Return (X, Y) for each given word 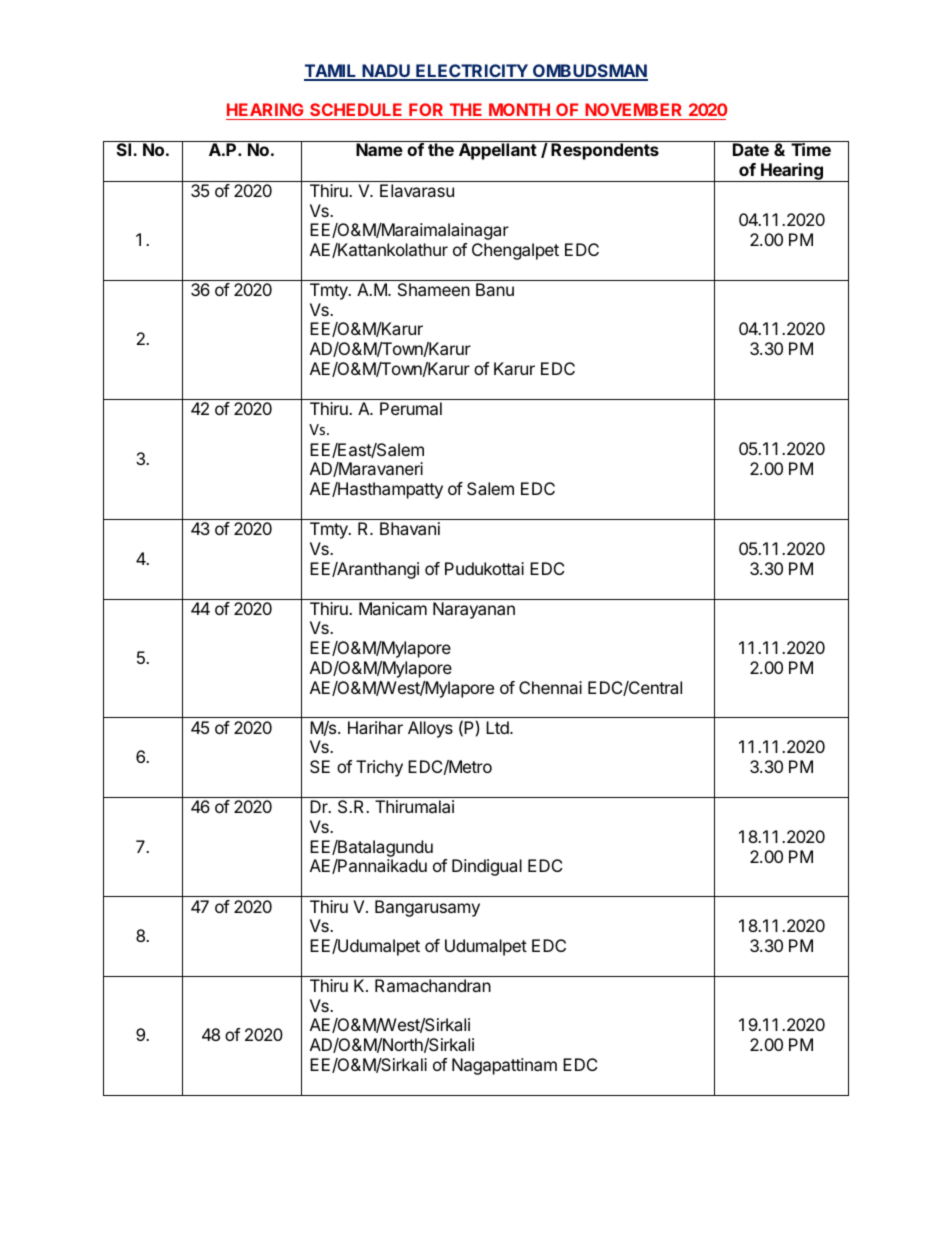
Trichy (379, 768)
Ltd (498, 727)
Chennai (550, 687)
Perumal (411, 408)
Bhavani (410, 528)
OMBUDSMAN (589, 72)
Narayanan (474, 610)
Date (751, 149)
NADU (386, 72)
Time (811, 149)
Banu (495, 289)
